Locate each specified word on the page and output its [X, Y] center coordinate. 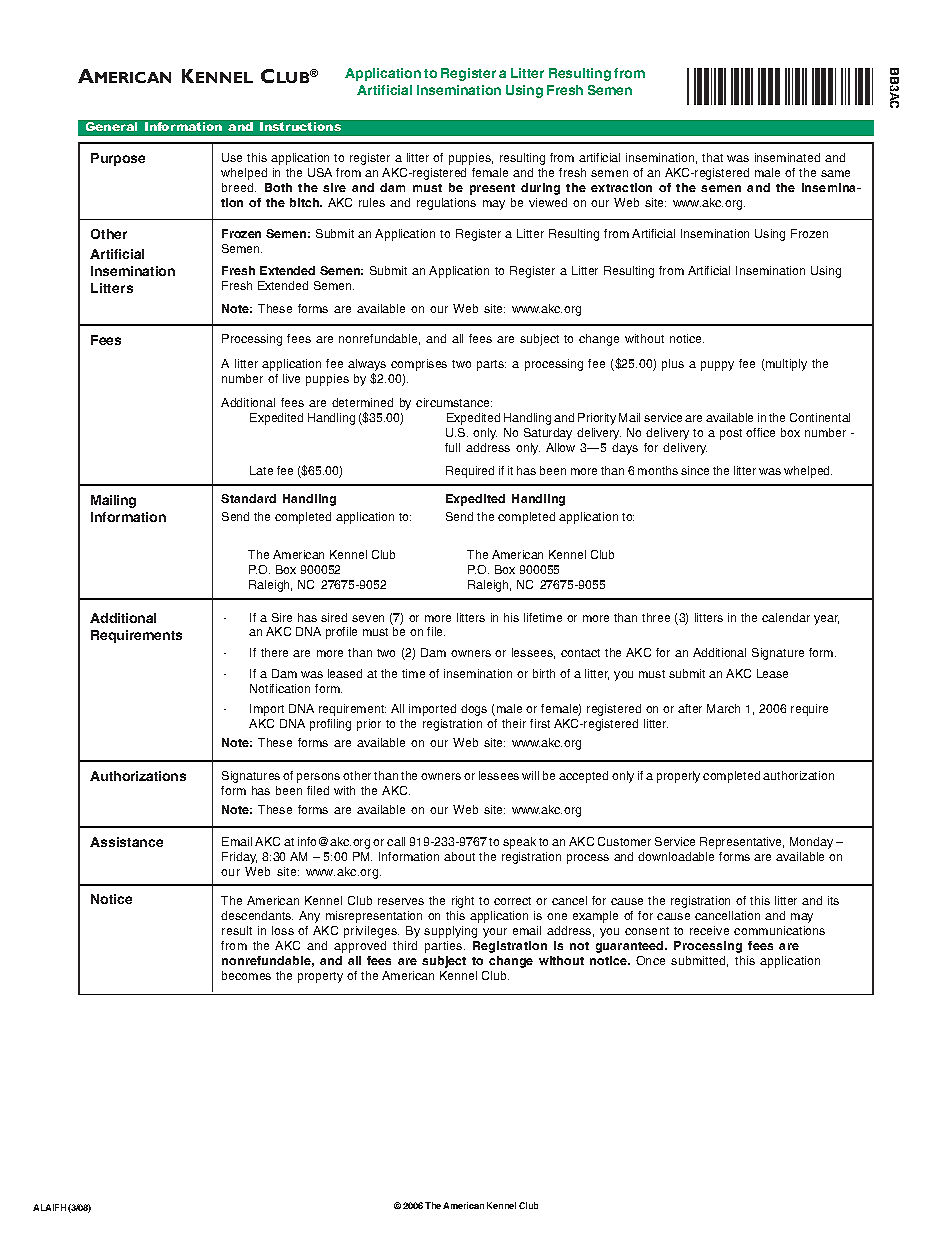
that [712, 157]
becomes [246, 975]
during [540, 189]
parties [445, 947]
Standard [248, 498]
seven [368, 618]
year [826, 620]
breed [239, 187]
